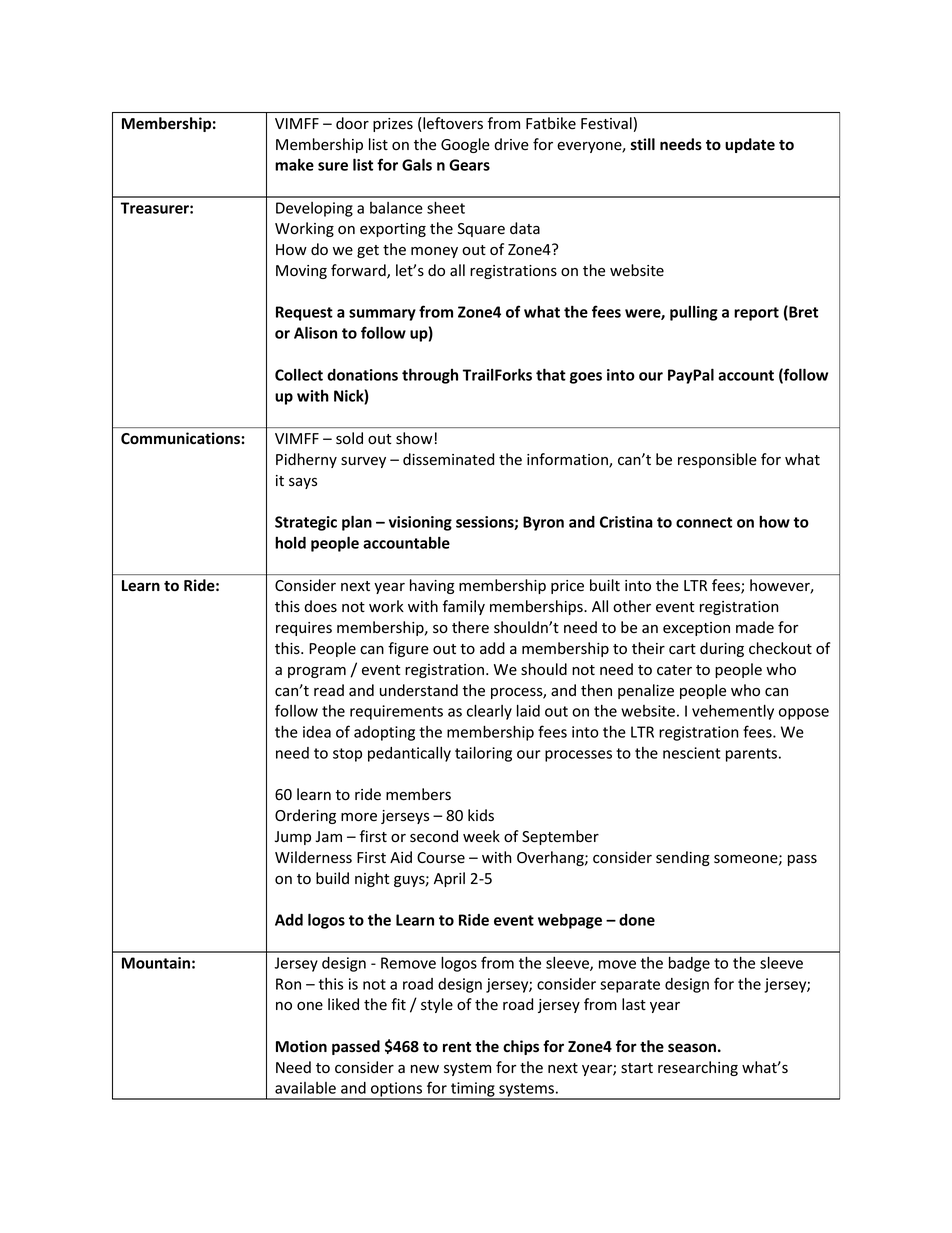 This image has width=952, height=1233. I want to click on hold, so click(290, 542).
